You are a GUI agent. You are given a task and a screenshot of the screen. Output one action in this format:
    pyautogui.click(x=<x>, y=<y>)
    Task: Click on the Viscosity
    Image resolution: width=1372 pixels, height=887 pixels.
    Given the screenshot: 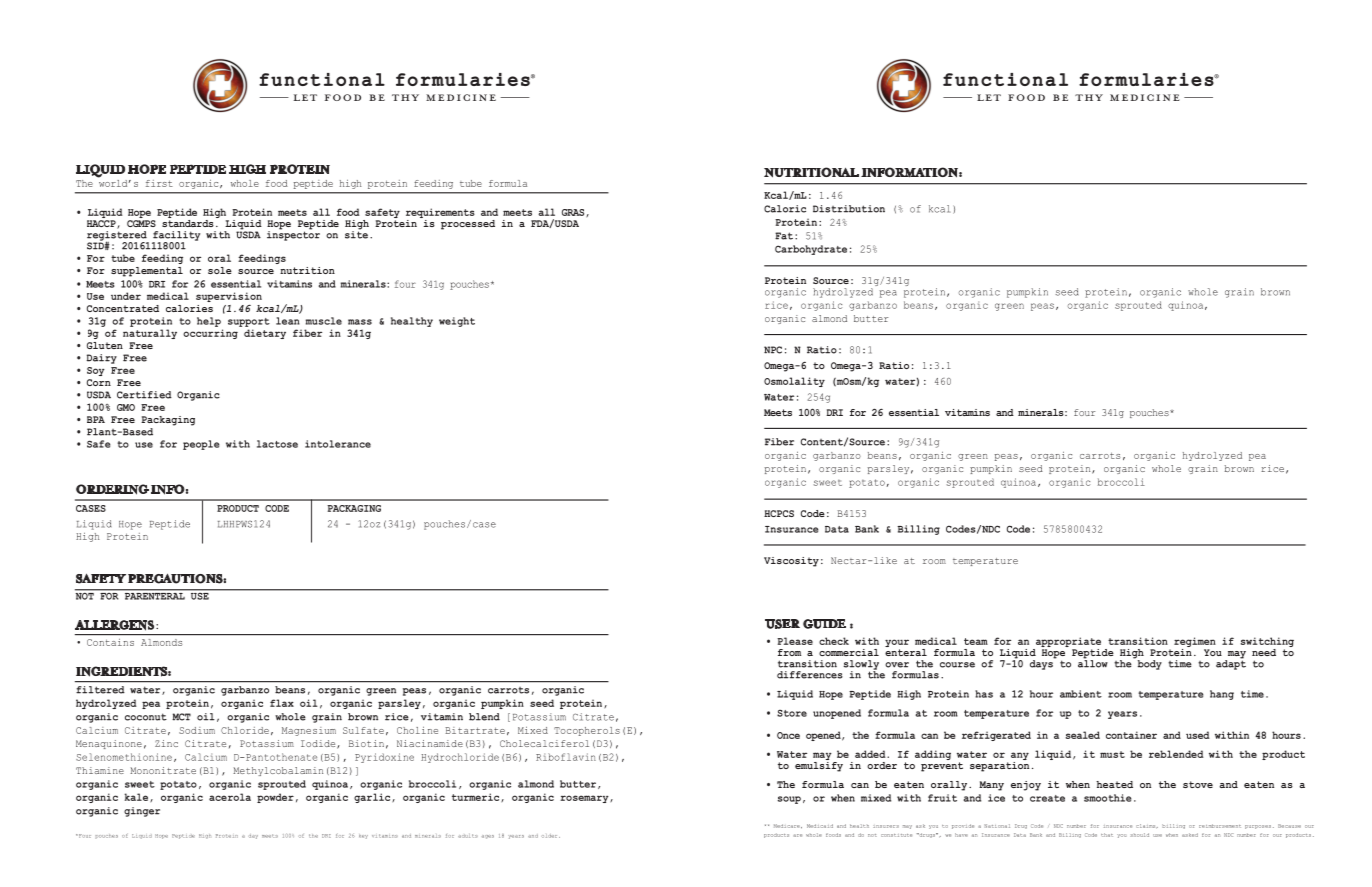 What is the action you would take?
    pyautogui.click(x=791, y=562)
